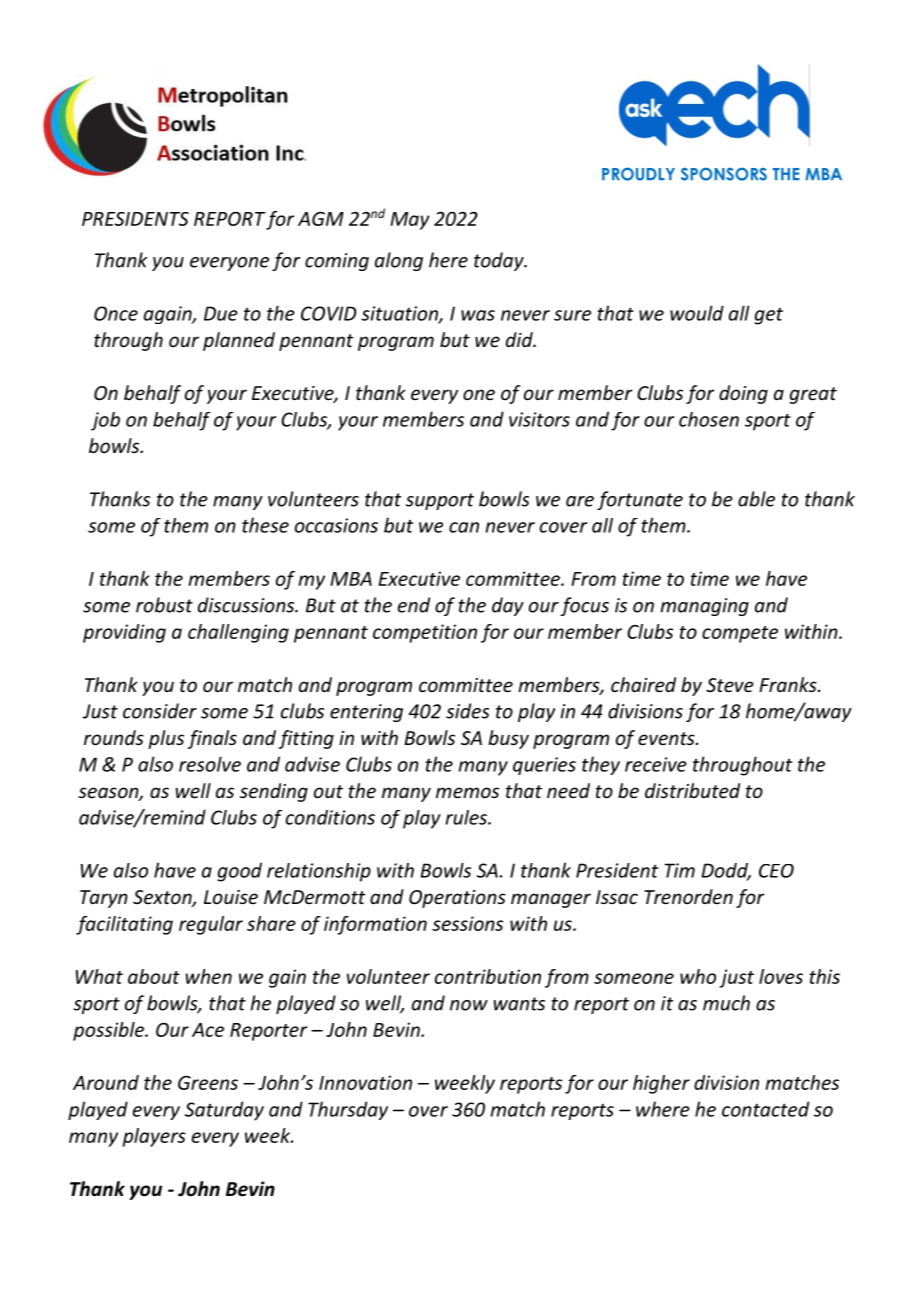 This page has height=1307, width=924. I want to click on May, so click(410, 221).
